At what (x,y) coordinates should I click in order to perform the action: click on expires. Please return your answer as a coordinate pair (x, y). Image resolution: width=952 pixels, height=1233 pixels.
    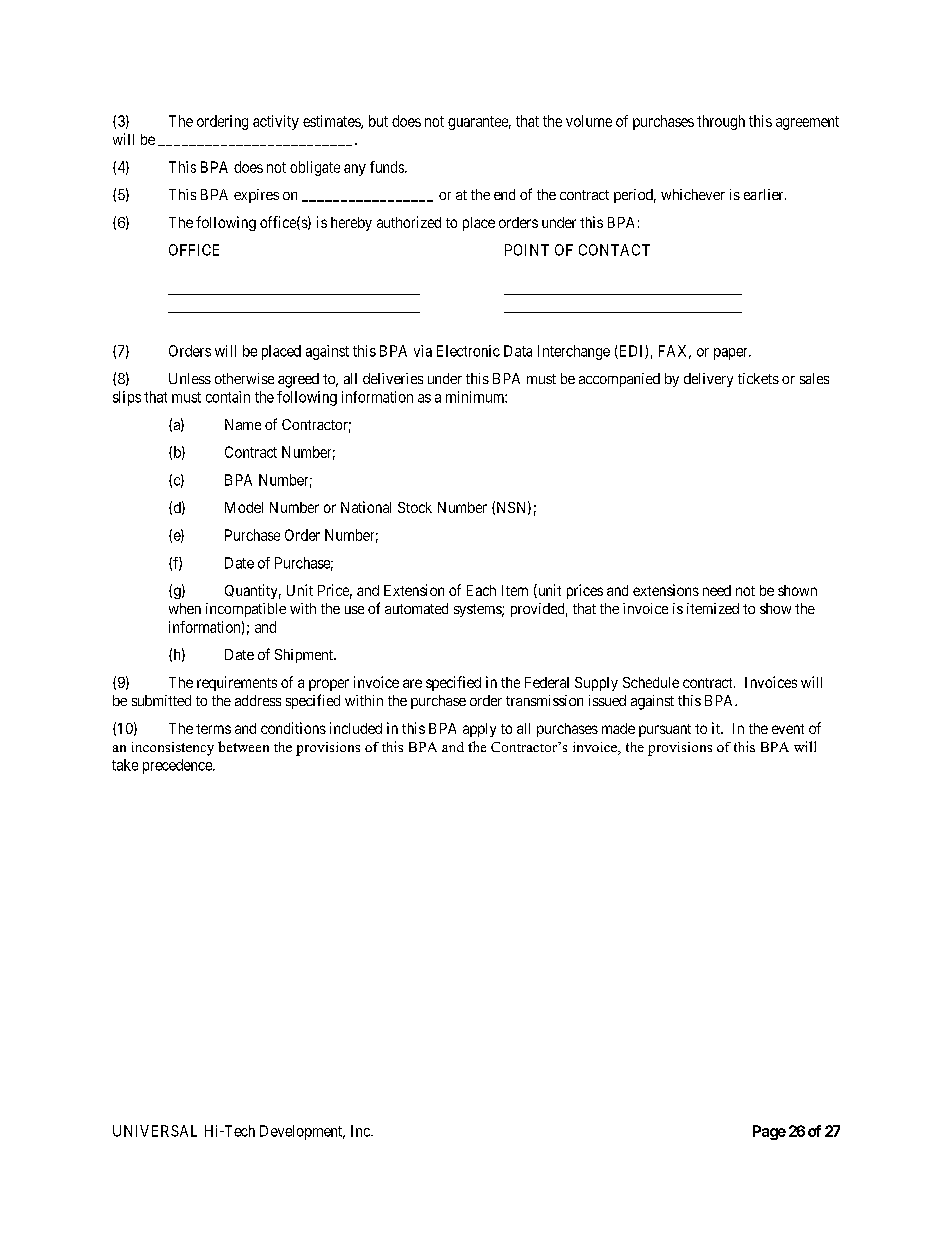
    Looking at the image, I should click on (256, 196).
